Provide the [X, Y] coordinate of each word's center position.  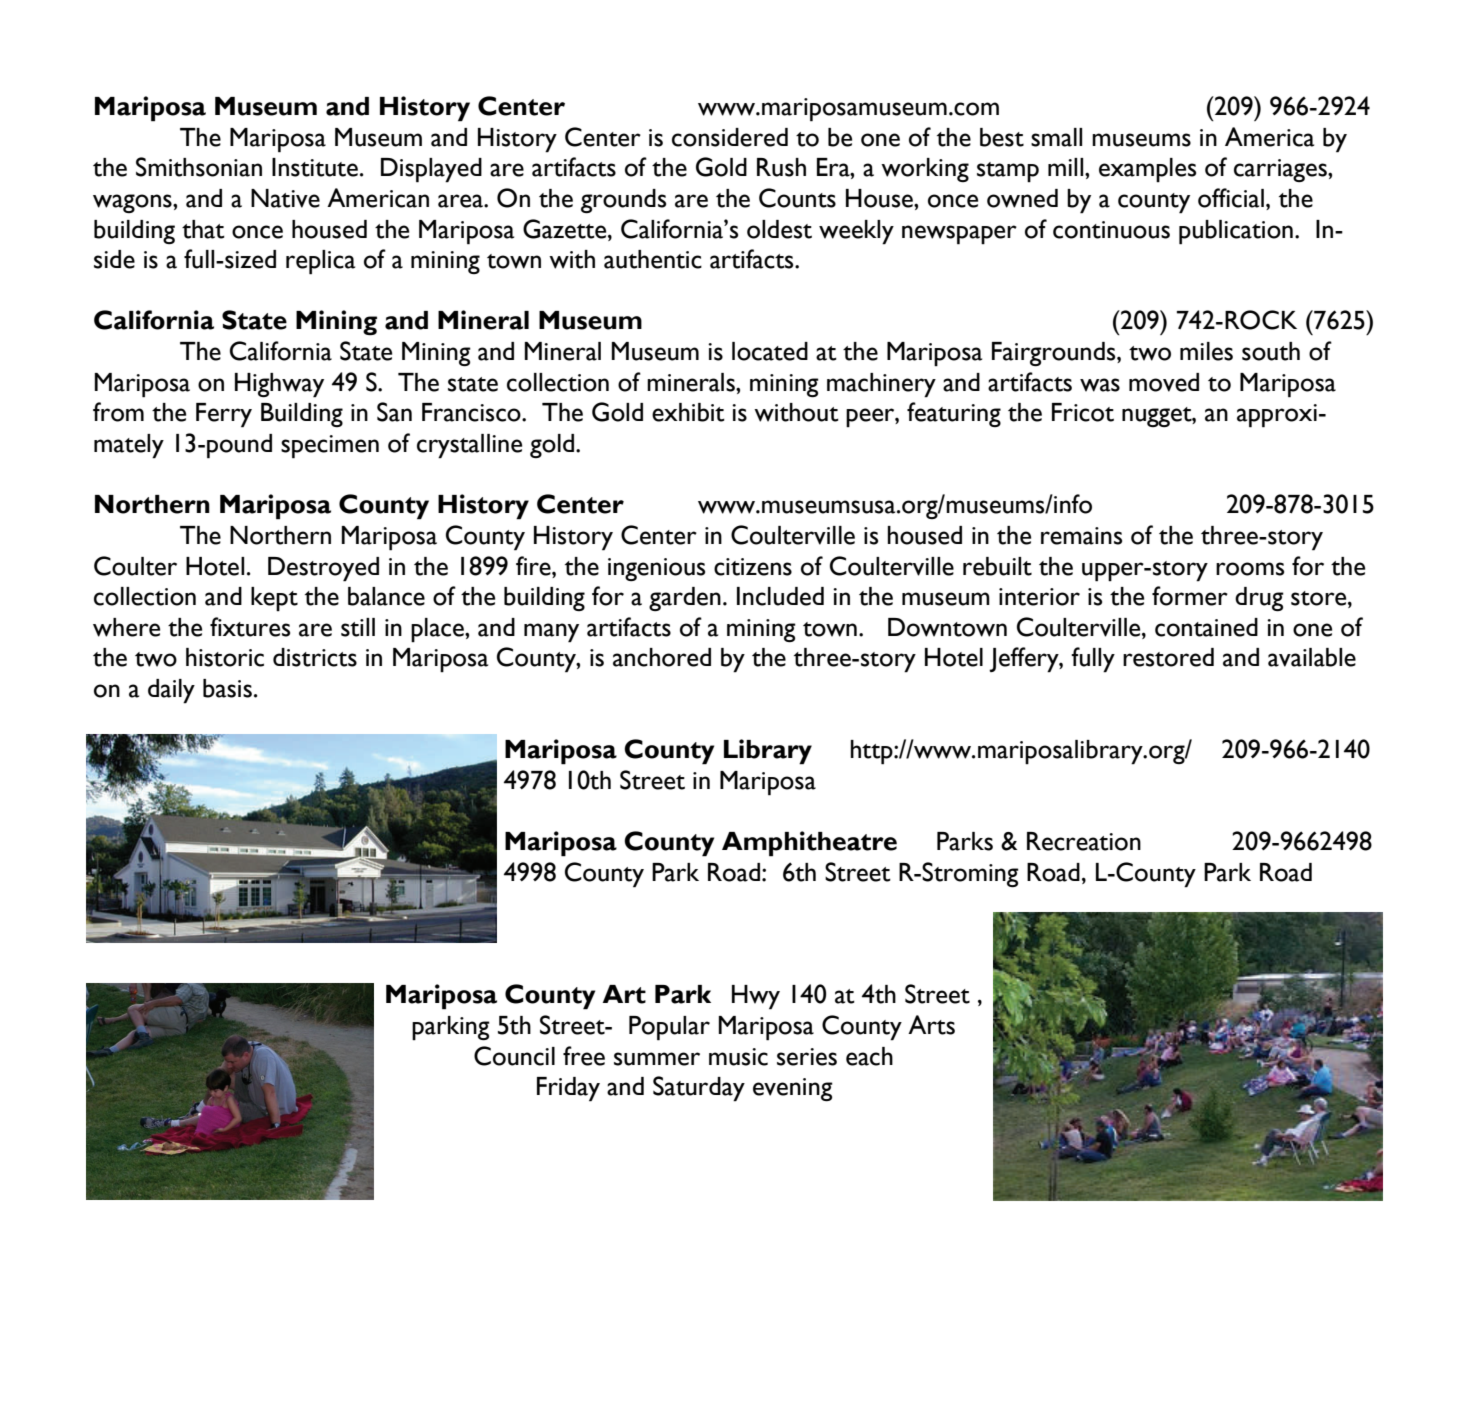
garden [685, 599]
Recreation [1084, 841]
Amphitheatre [809, 844]
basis [227, 688]
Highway [279, 385]
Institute [315, 167]
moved [1164, 382]
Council [514, 1056]
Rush [781, 167]
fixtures [250, 627]
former [1190, 596]
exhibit [688, 412]
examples [1147, 170]
